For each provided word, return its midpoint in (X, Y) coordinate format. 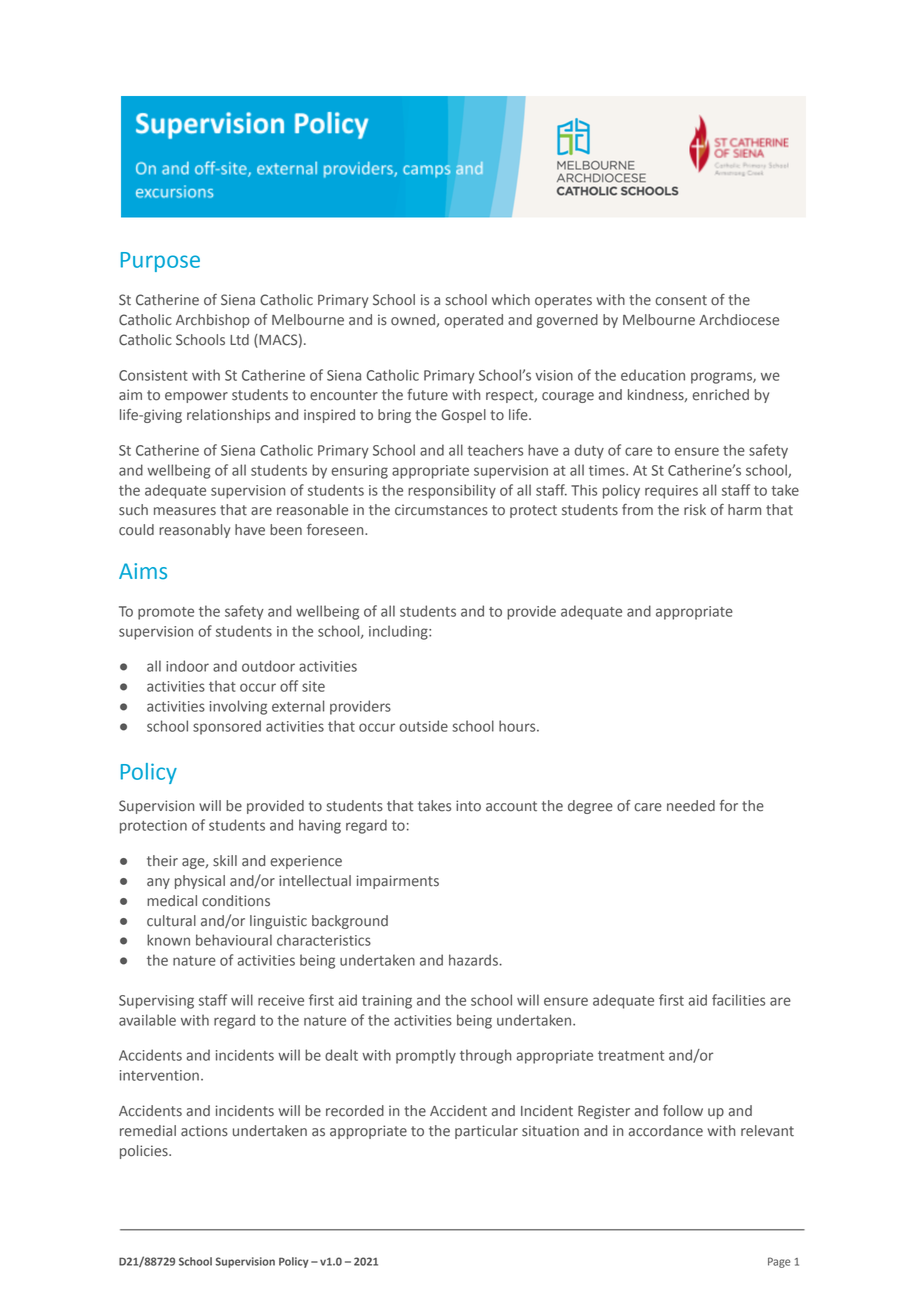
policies (145, 1152)
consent (681, 300)
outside (423, 726)
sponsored (227, 727)
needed (691, 806)
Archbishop (213, 321)
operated (473, 321)
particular (486, 1132)
